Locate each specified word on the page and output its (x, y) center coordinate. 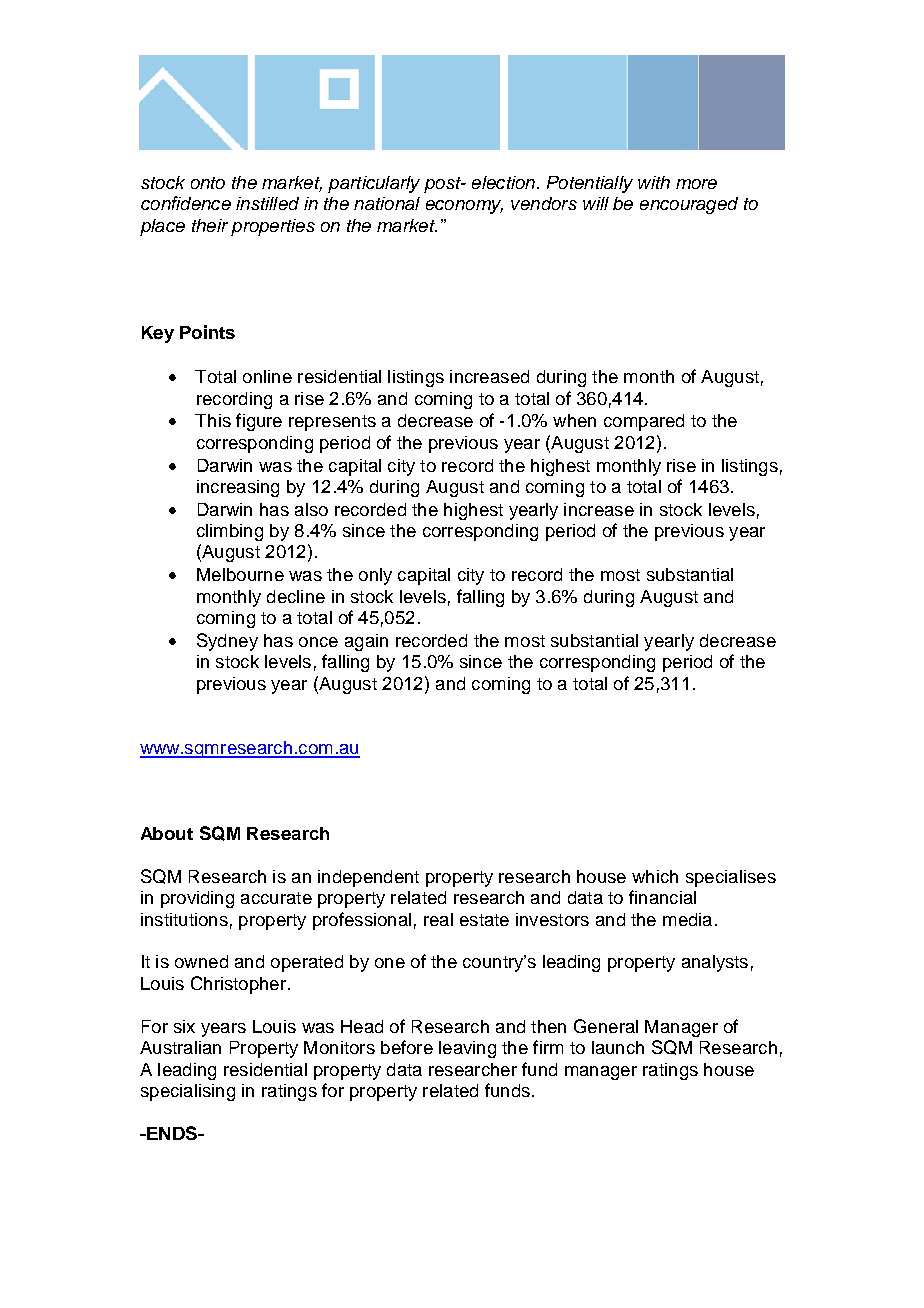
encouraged (689, 205)
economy (464, 207)
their (210, 225)
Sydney (227, 642)
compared (644, 422)
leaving (467, 1049)
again (366, 642)
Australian (180, 1047)
